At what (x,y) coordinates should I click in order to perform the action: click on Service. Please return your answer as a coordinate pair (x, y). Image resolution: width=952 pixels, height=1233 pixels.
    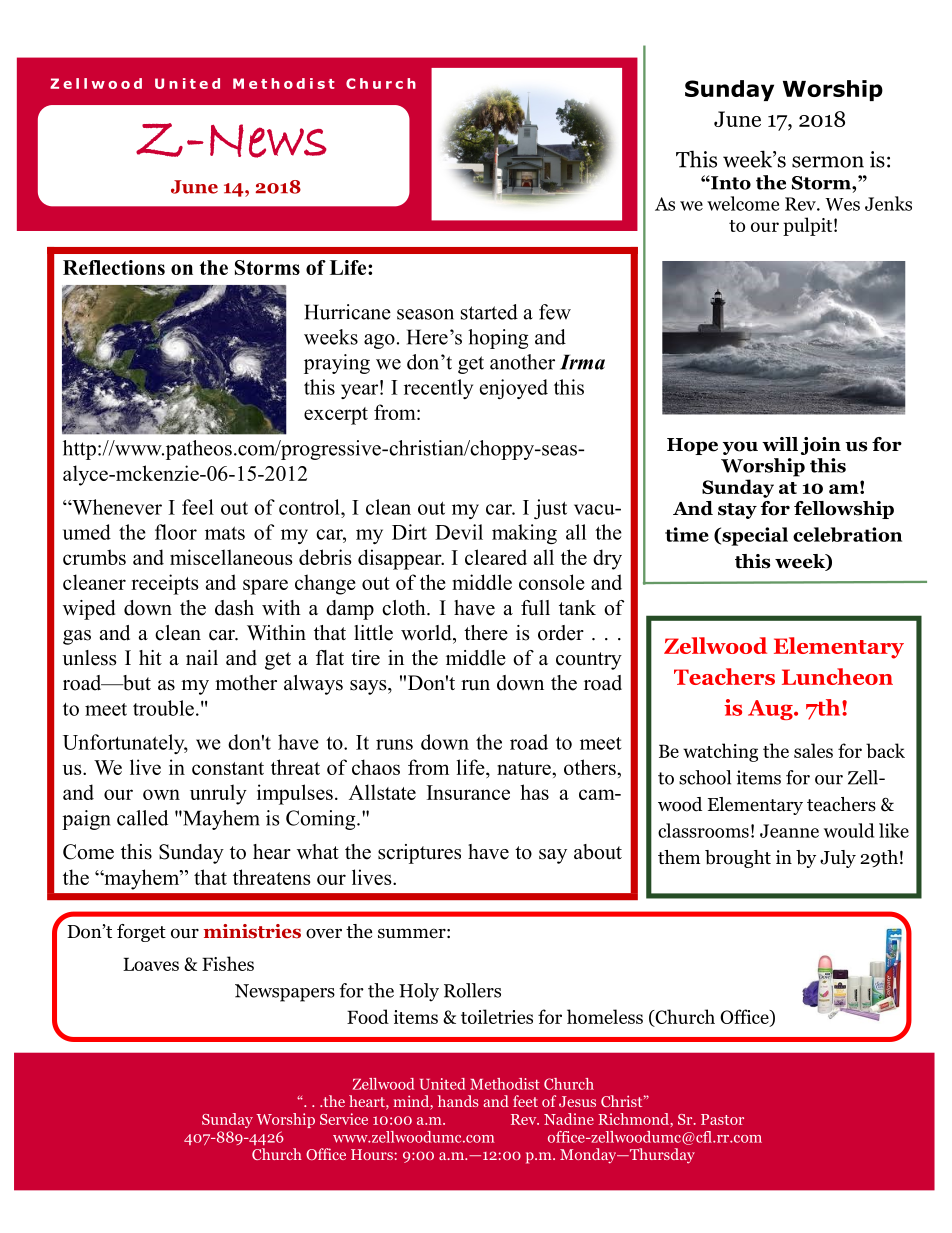
    Looking at the image, I should click on (344, 1119).
